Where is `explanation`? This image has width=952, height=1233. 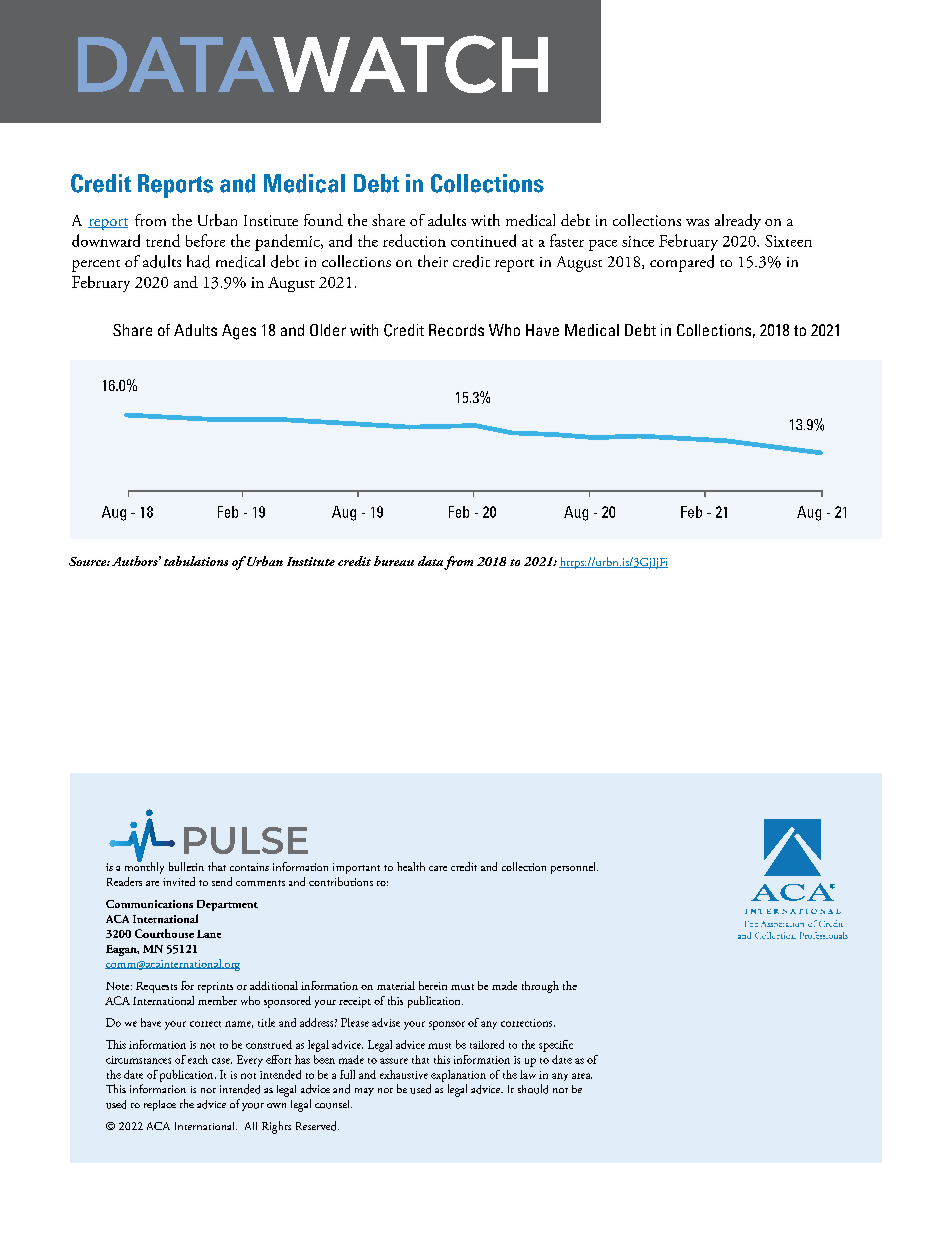
explanation is located at coordinates (458, 1076).
